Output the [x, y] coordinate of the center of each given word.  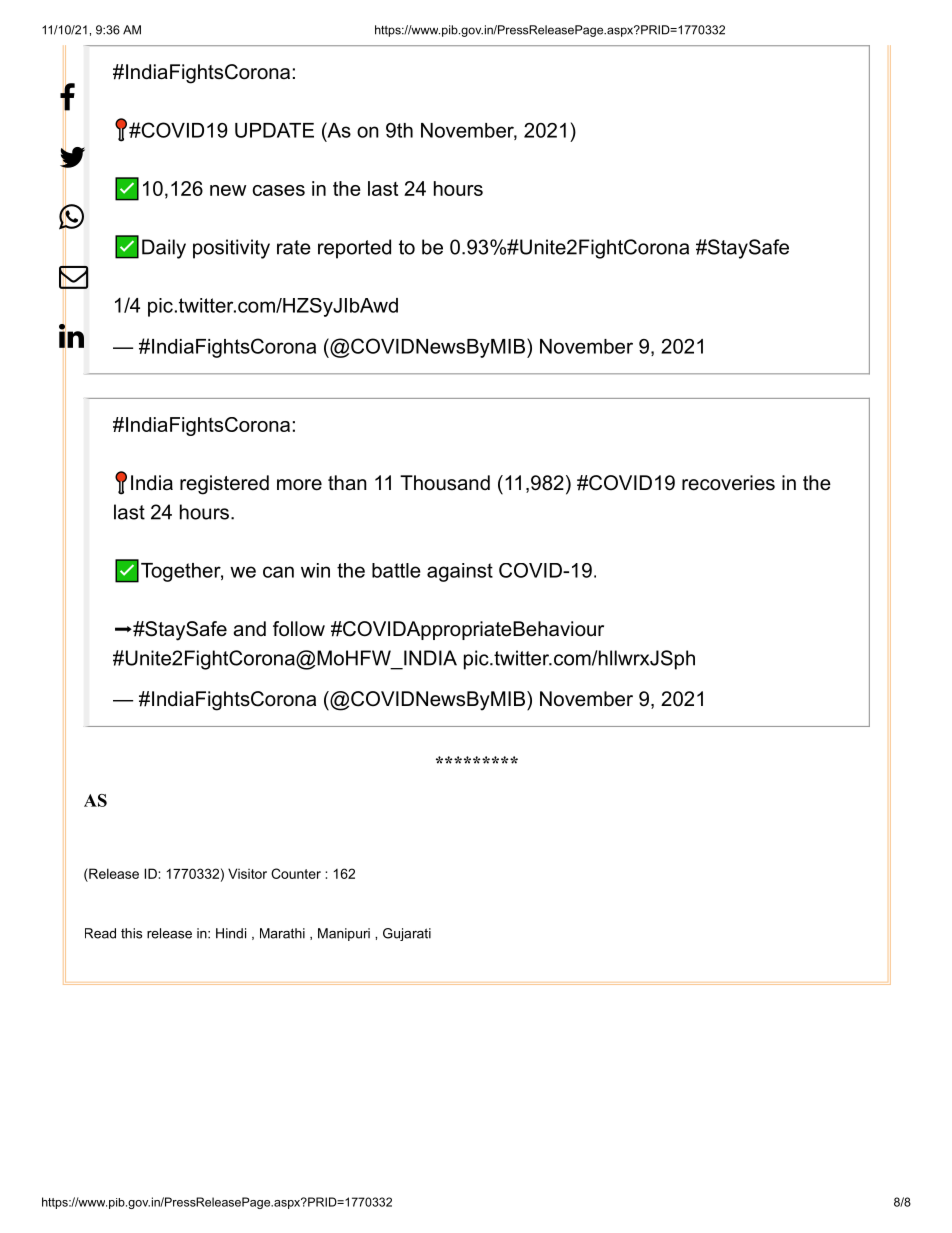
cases [279, 190]
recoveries [728, 483]
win [315, 570]
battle [396, 570]
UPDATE [274, 130]
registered [224, 485]
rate [294, 247]
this [131, 933]
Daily [164, 249]
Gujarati [407, 934]
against [460, 572]
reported [354, 249]
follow [299, 629]
